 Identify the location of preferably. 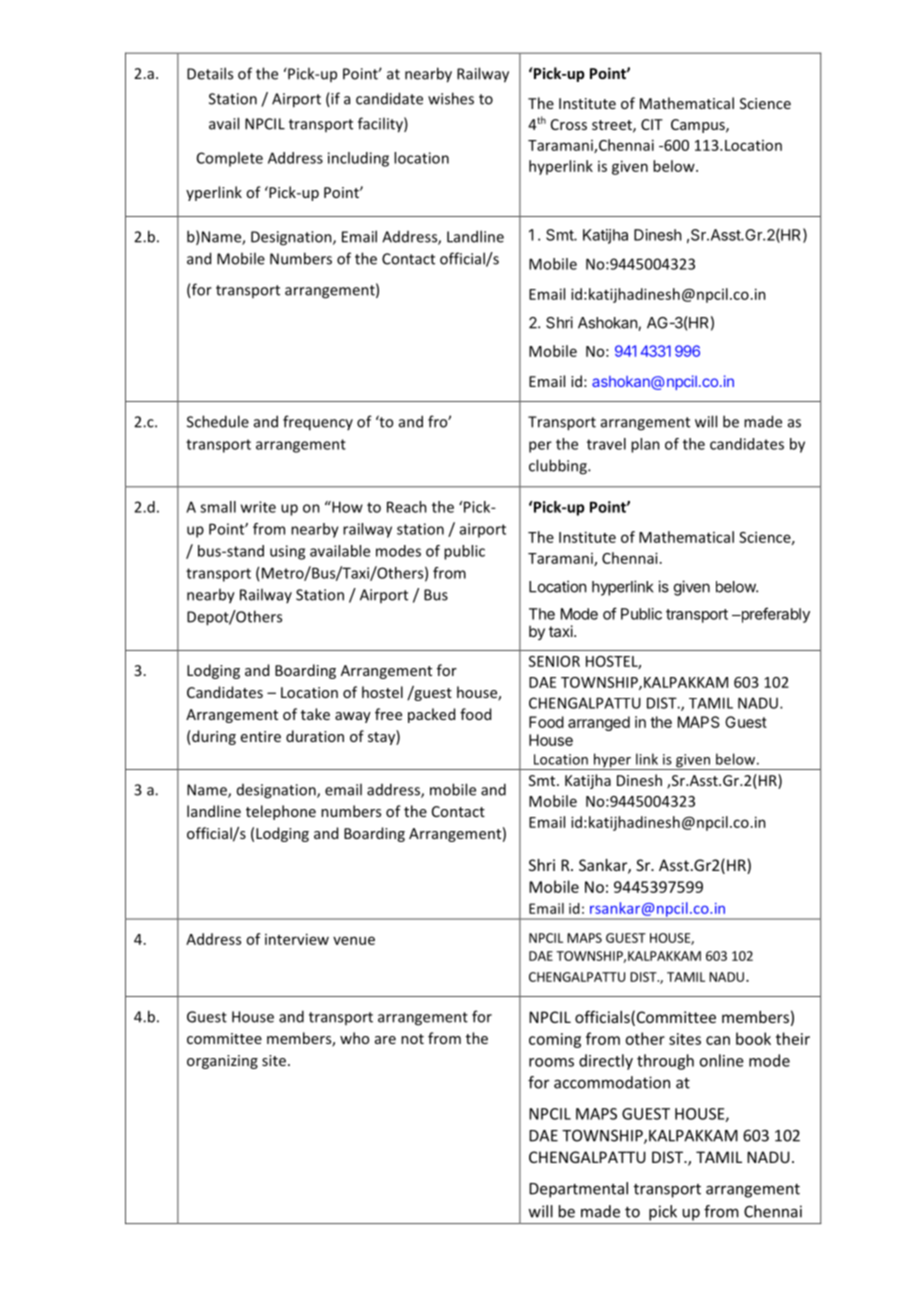
(774, 615).
